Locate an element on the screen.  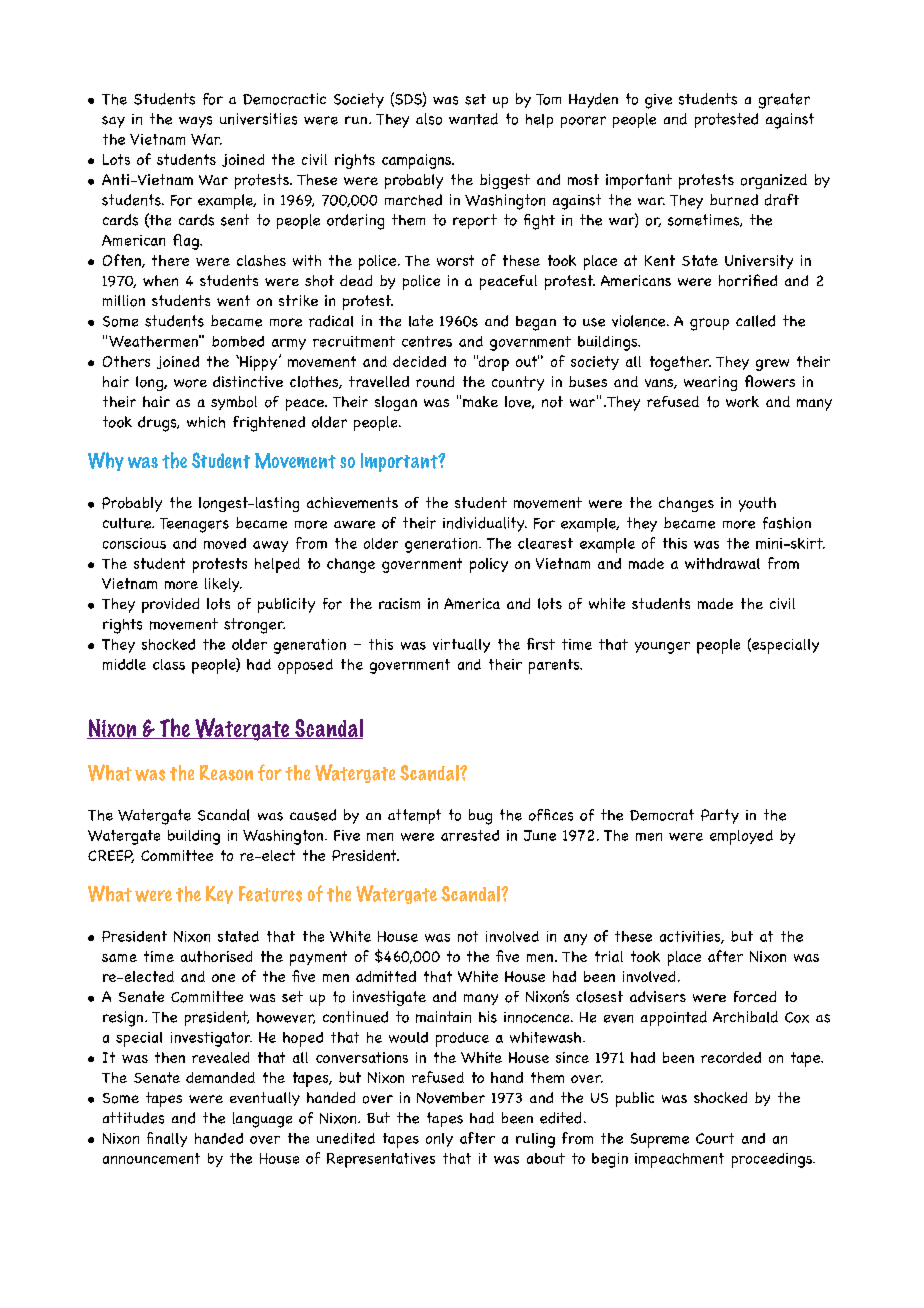
younger is located at coordinates (662, 648).
